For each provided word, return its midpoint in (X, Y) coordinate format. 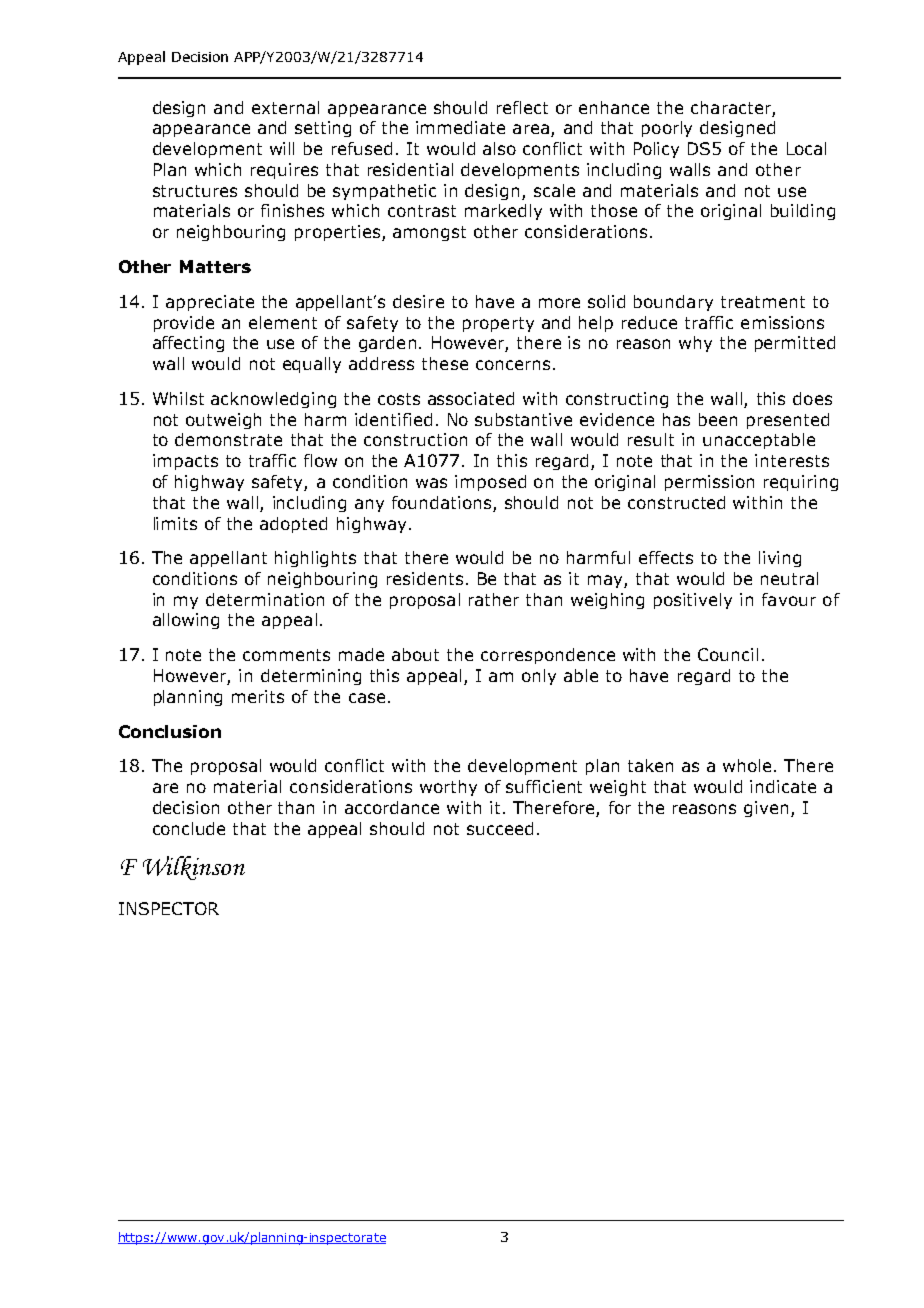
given (766, 809)
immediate (460, 127)
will (282, 148)
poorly (667, 129)
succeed (500, 828)
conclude (189, 828)
